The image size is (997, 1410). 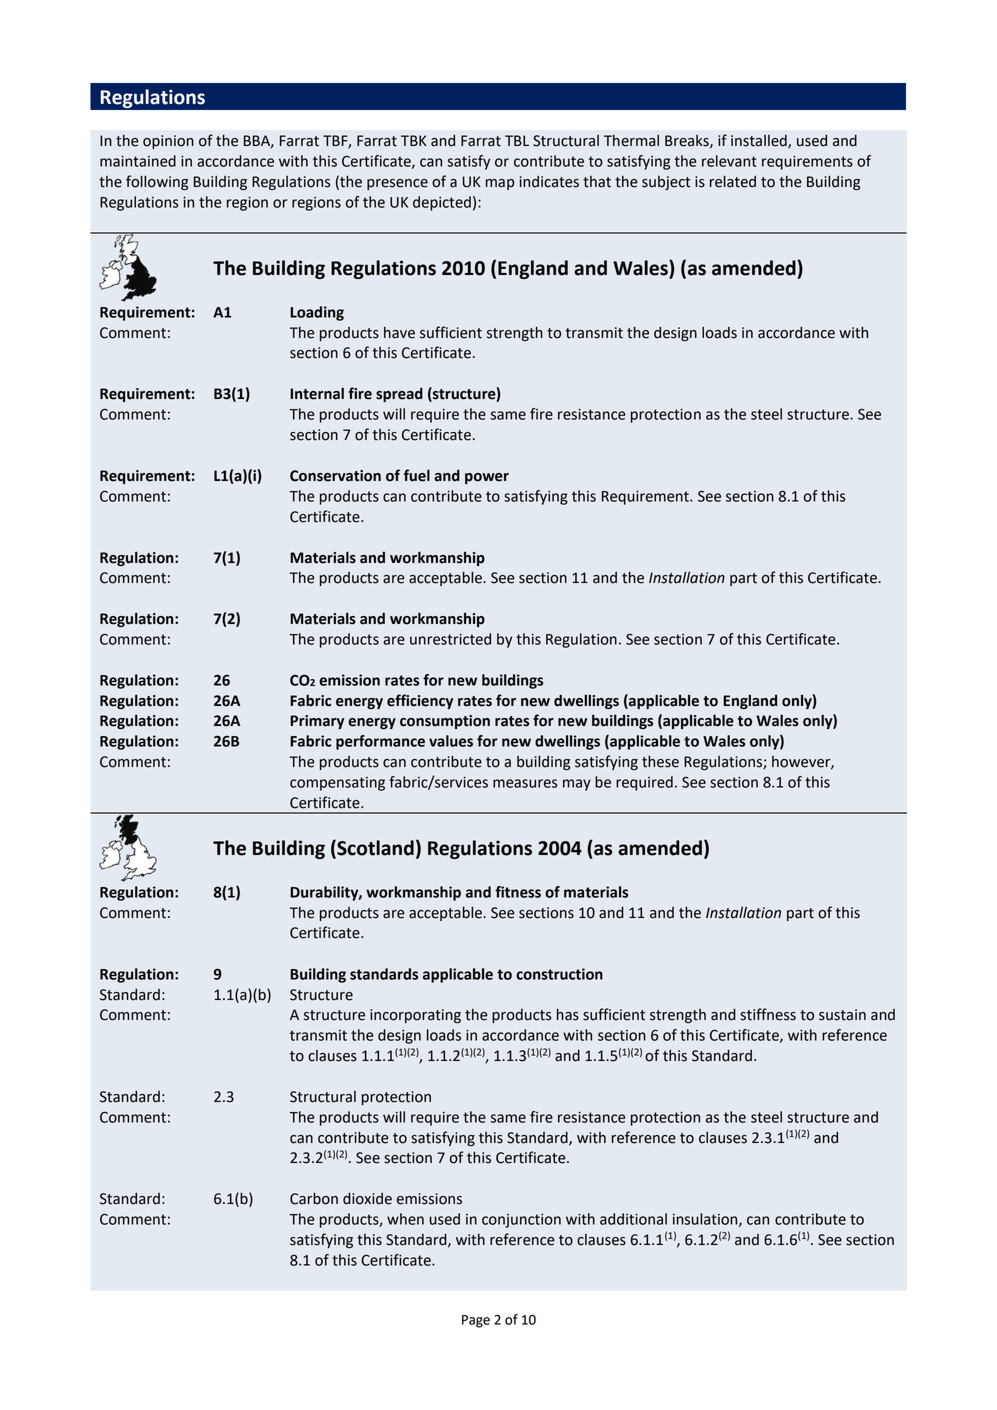 I want to click on these, so click(x=660, y=761).
